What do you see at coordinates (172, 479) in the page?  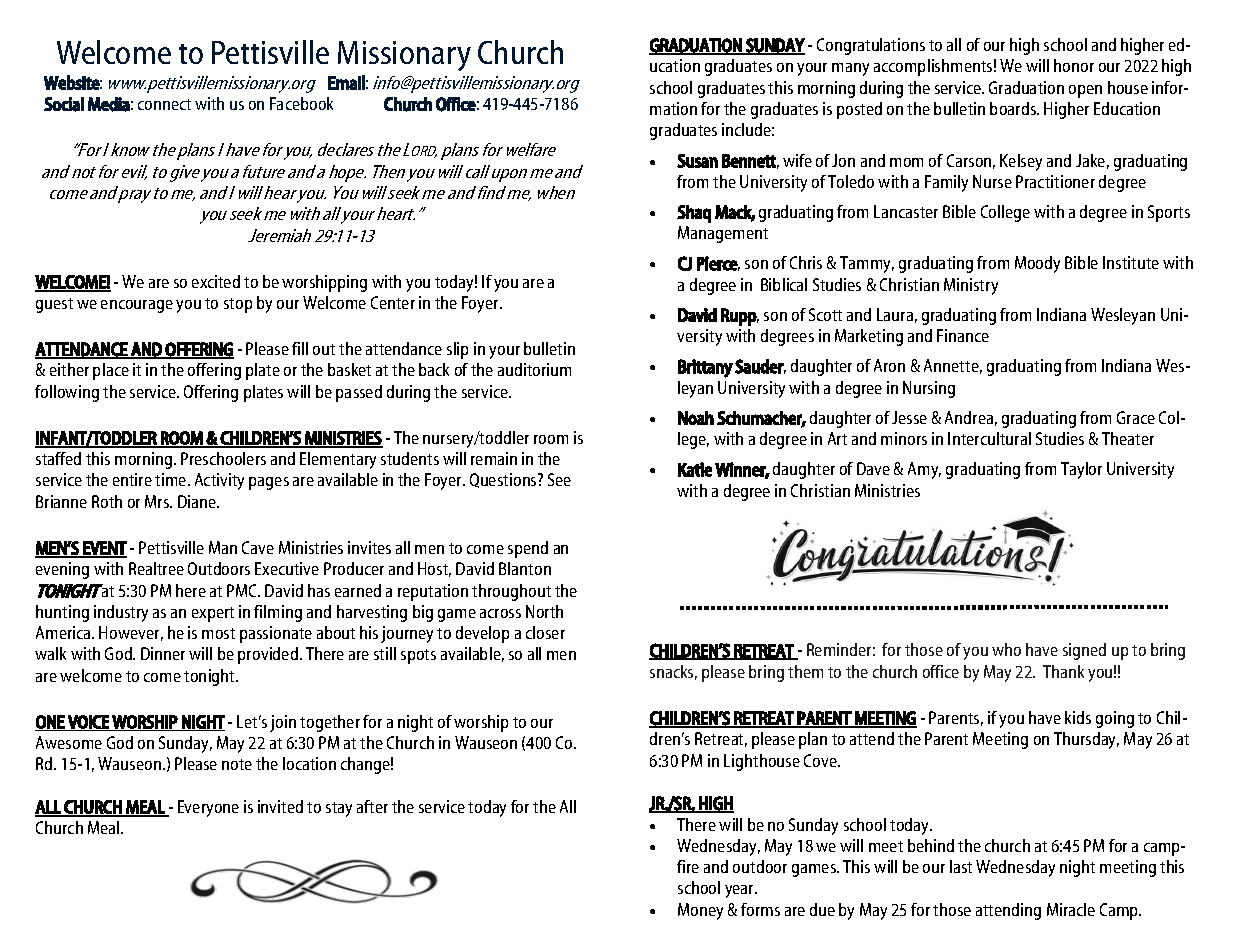 I see `time` at bounding box center [172, 479].
